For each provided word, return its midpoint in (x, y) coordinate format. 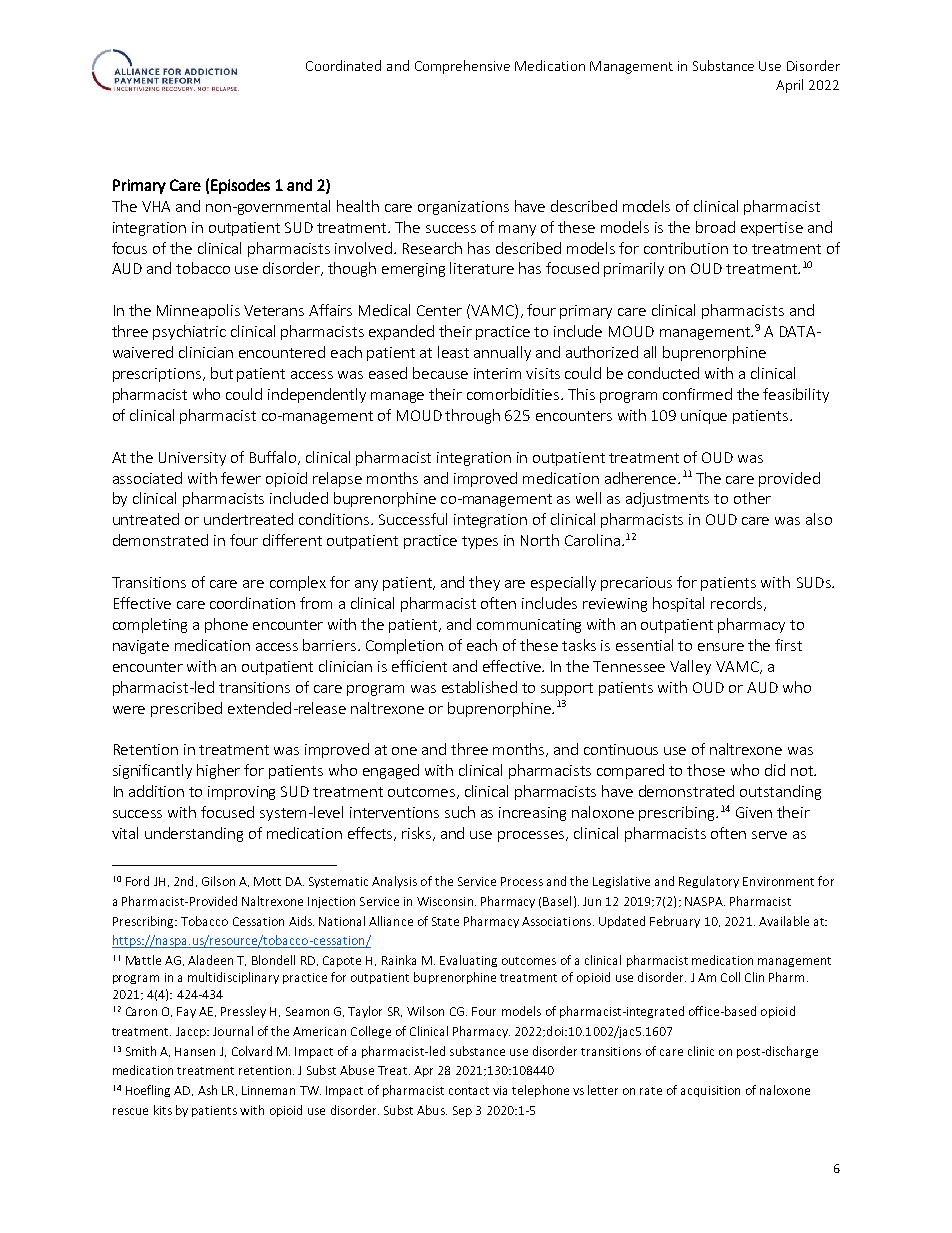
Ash (207, 1090)
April (789, 86)
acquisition (710, 1091)
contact (469, 1091)
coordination (252, 603)
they (484, 583)
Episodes (240, 186)
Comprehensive (462, 67)
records (738, 604)
